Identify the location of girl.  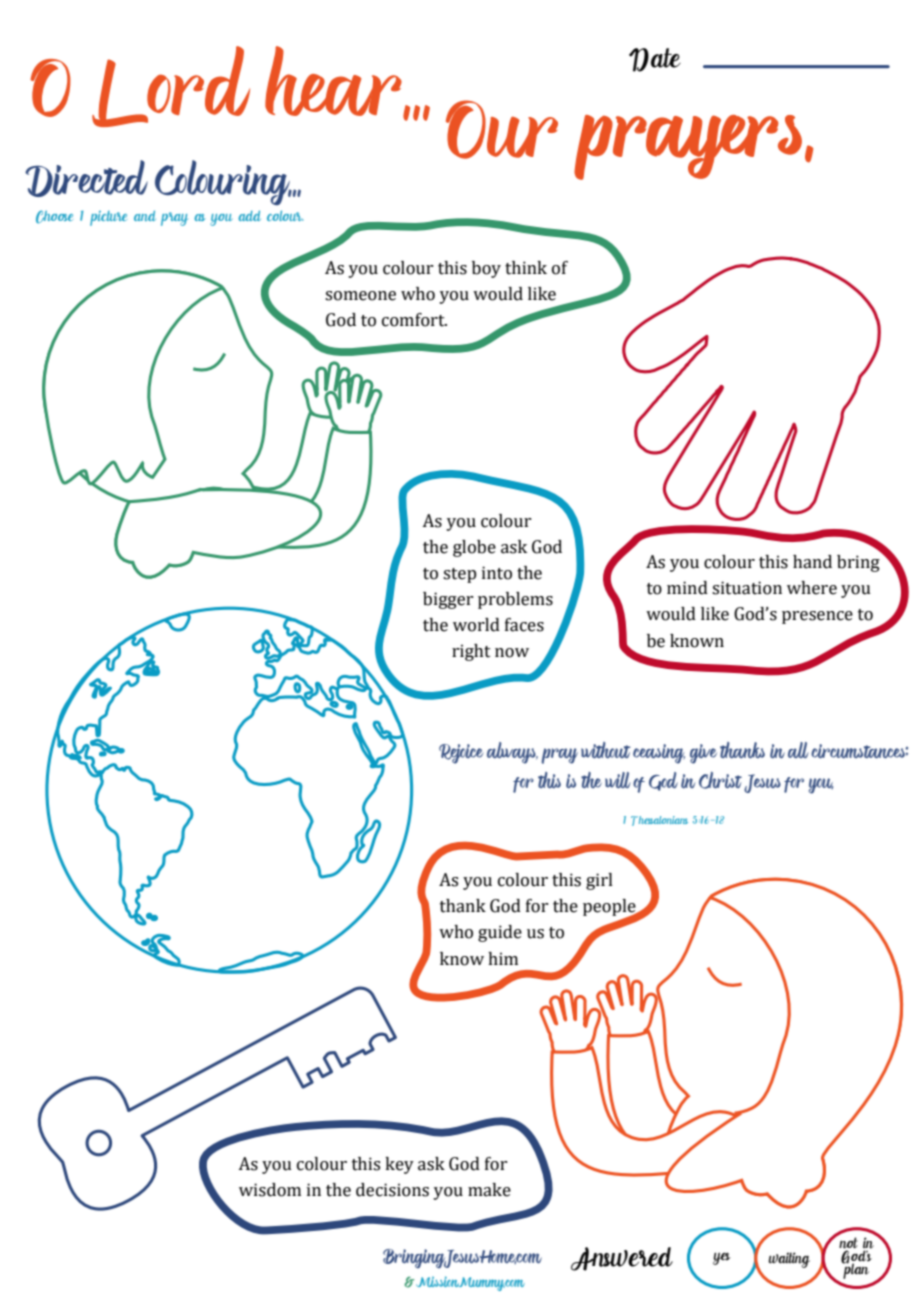
(599, 881).
